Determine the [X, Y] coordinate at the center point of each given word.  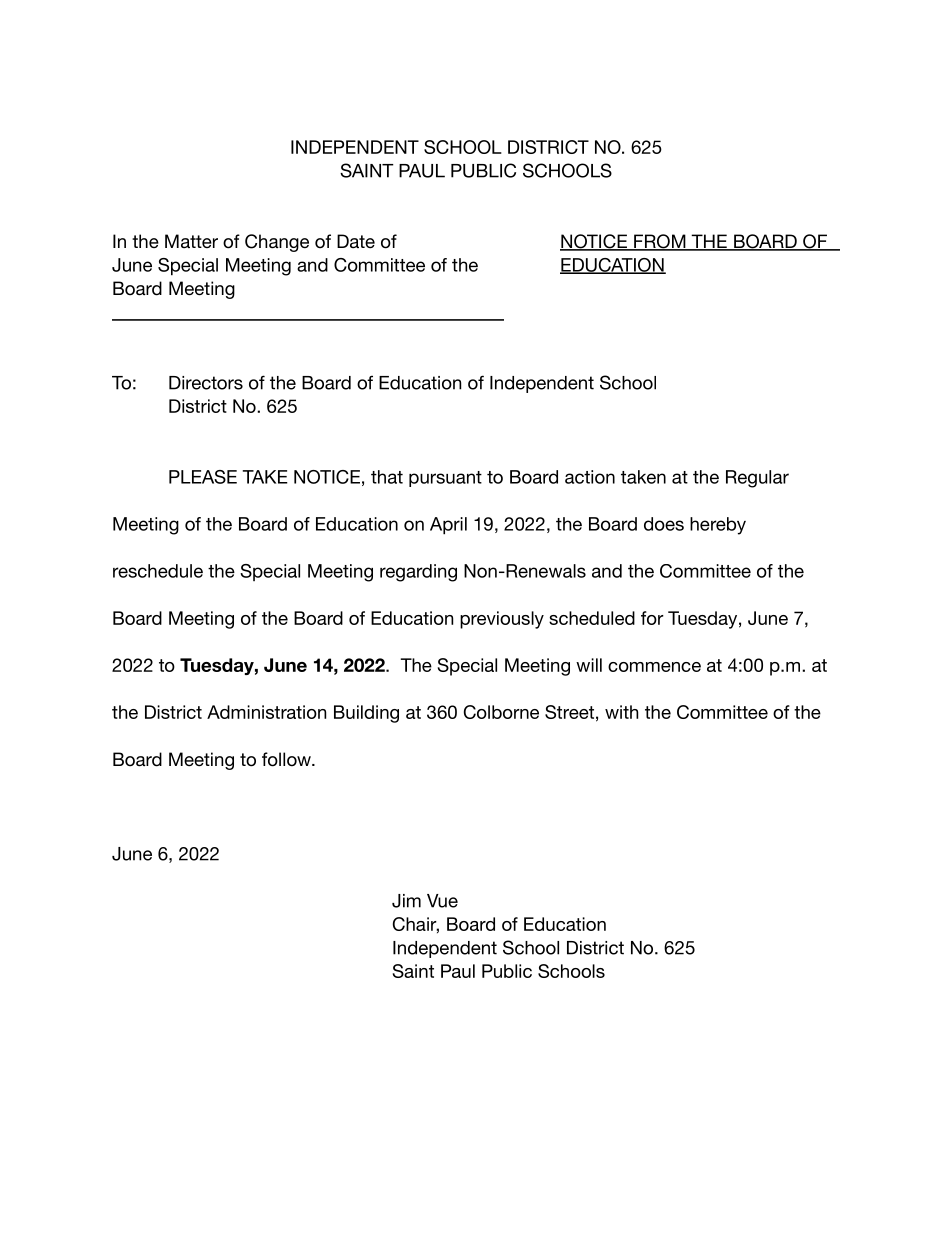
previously [502, 620]
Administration [266, 712]
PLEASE [203, 477]
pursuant [445, 479]
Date [356, 241]
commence [654, 667]
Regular [757, 479]
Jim [406, 901]
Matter [191, 241]
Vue [442, 901]
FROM [660, 242]
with [621, 712]
